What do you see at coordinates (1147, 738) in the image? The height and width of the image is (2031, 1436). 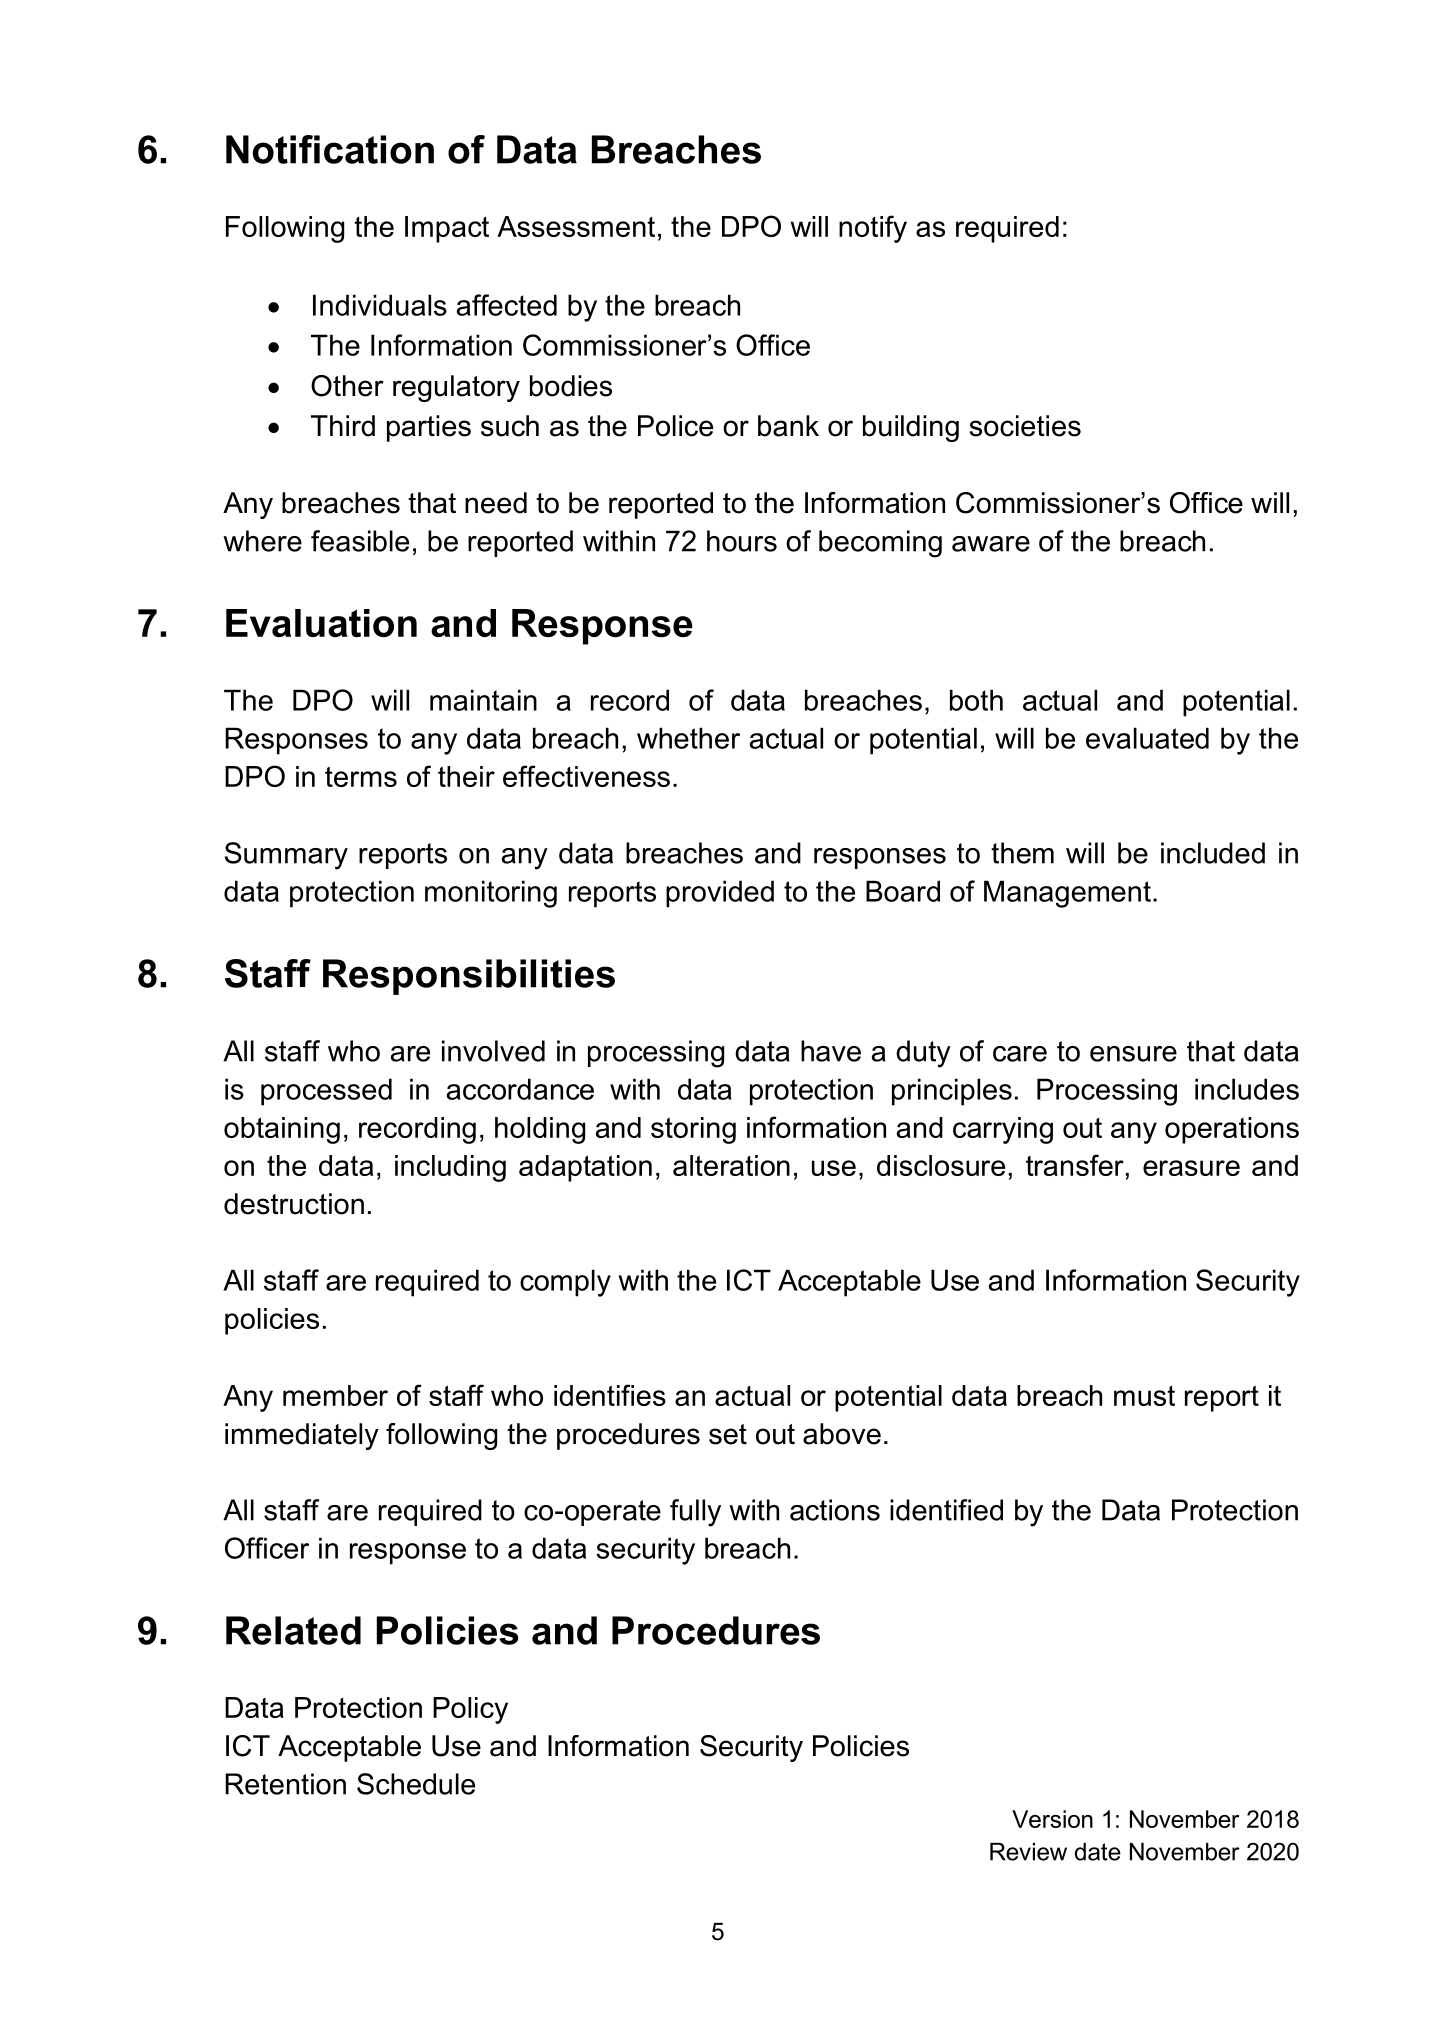 I see `evaluated` at bounding box center [1147, 738].
